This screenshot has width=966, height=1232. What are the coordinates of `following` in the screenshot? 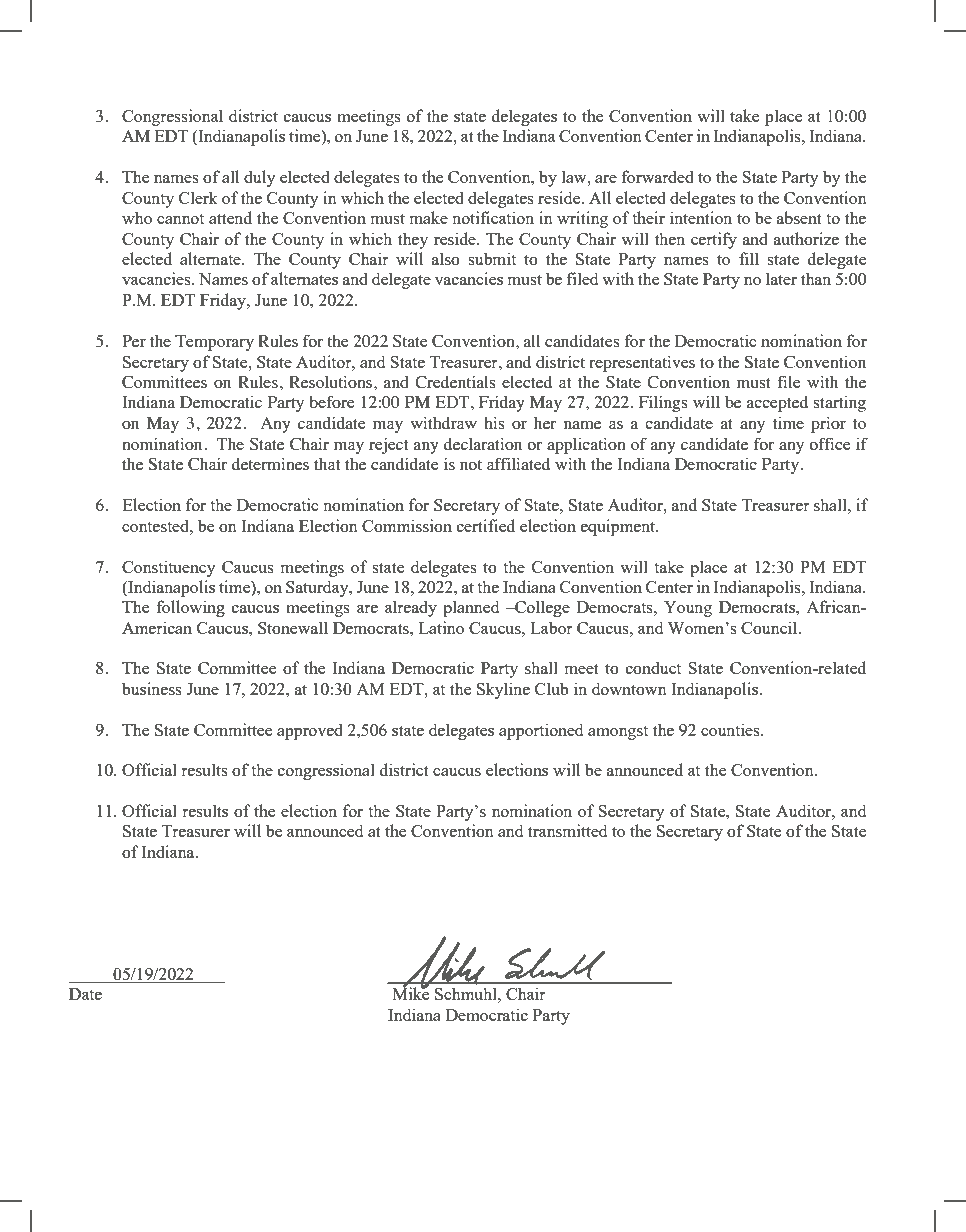 It's located at (190, 608).
